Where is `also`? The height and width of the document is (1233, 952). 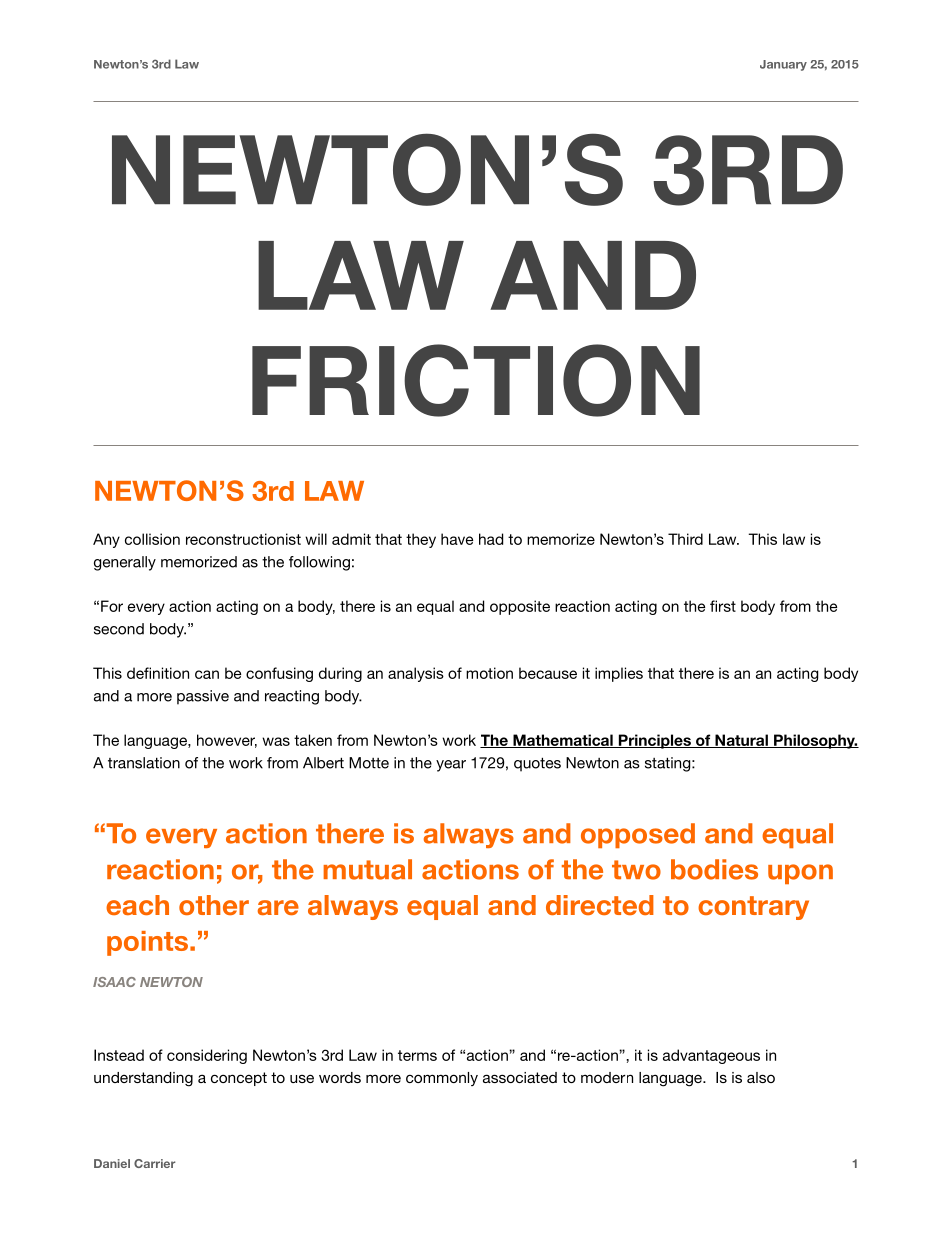
also is located at coordinates (761, 1077).
